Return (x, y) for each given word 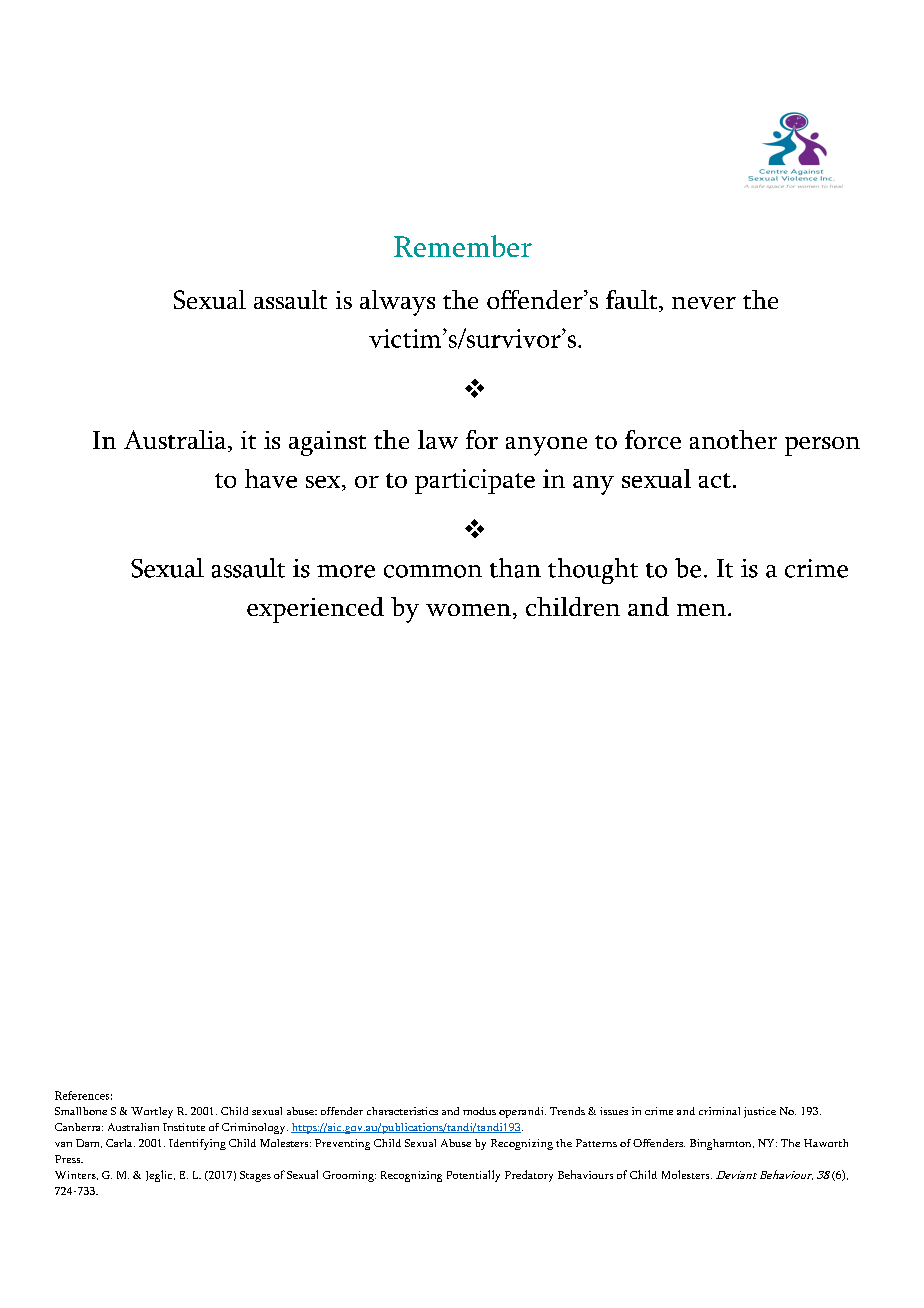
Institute (184, 1127)
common (433, 571)
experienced (315, 610)
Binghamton (722, 1144)
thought (593, 571)
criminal (719, 1111)
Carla (120, 1143)
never (704, 303)
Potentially (473, 1176)
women (468, 610)
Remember (463, 246)
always (397, 303)
